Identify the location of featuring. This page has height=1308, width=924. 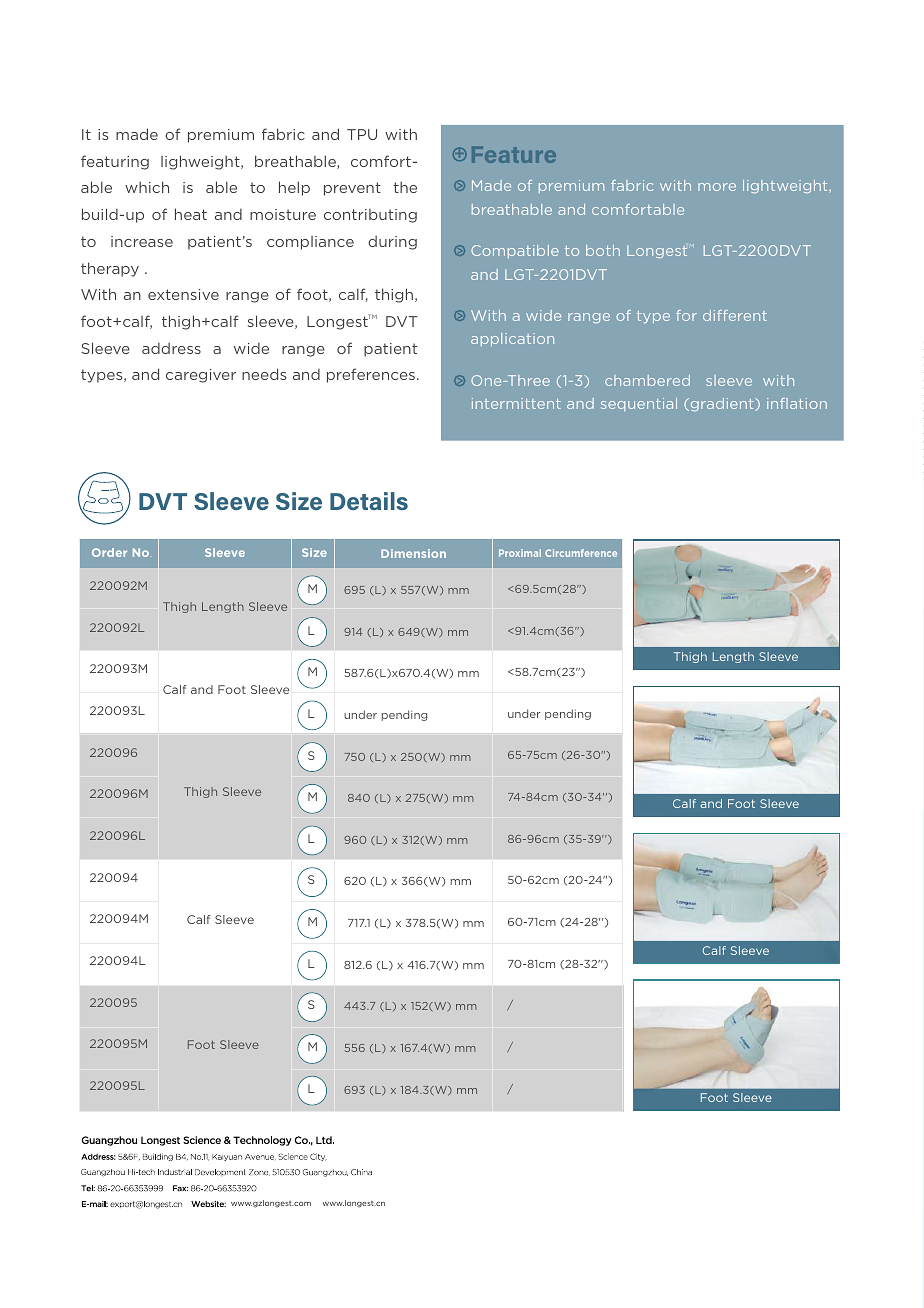
(115, 162).
